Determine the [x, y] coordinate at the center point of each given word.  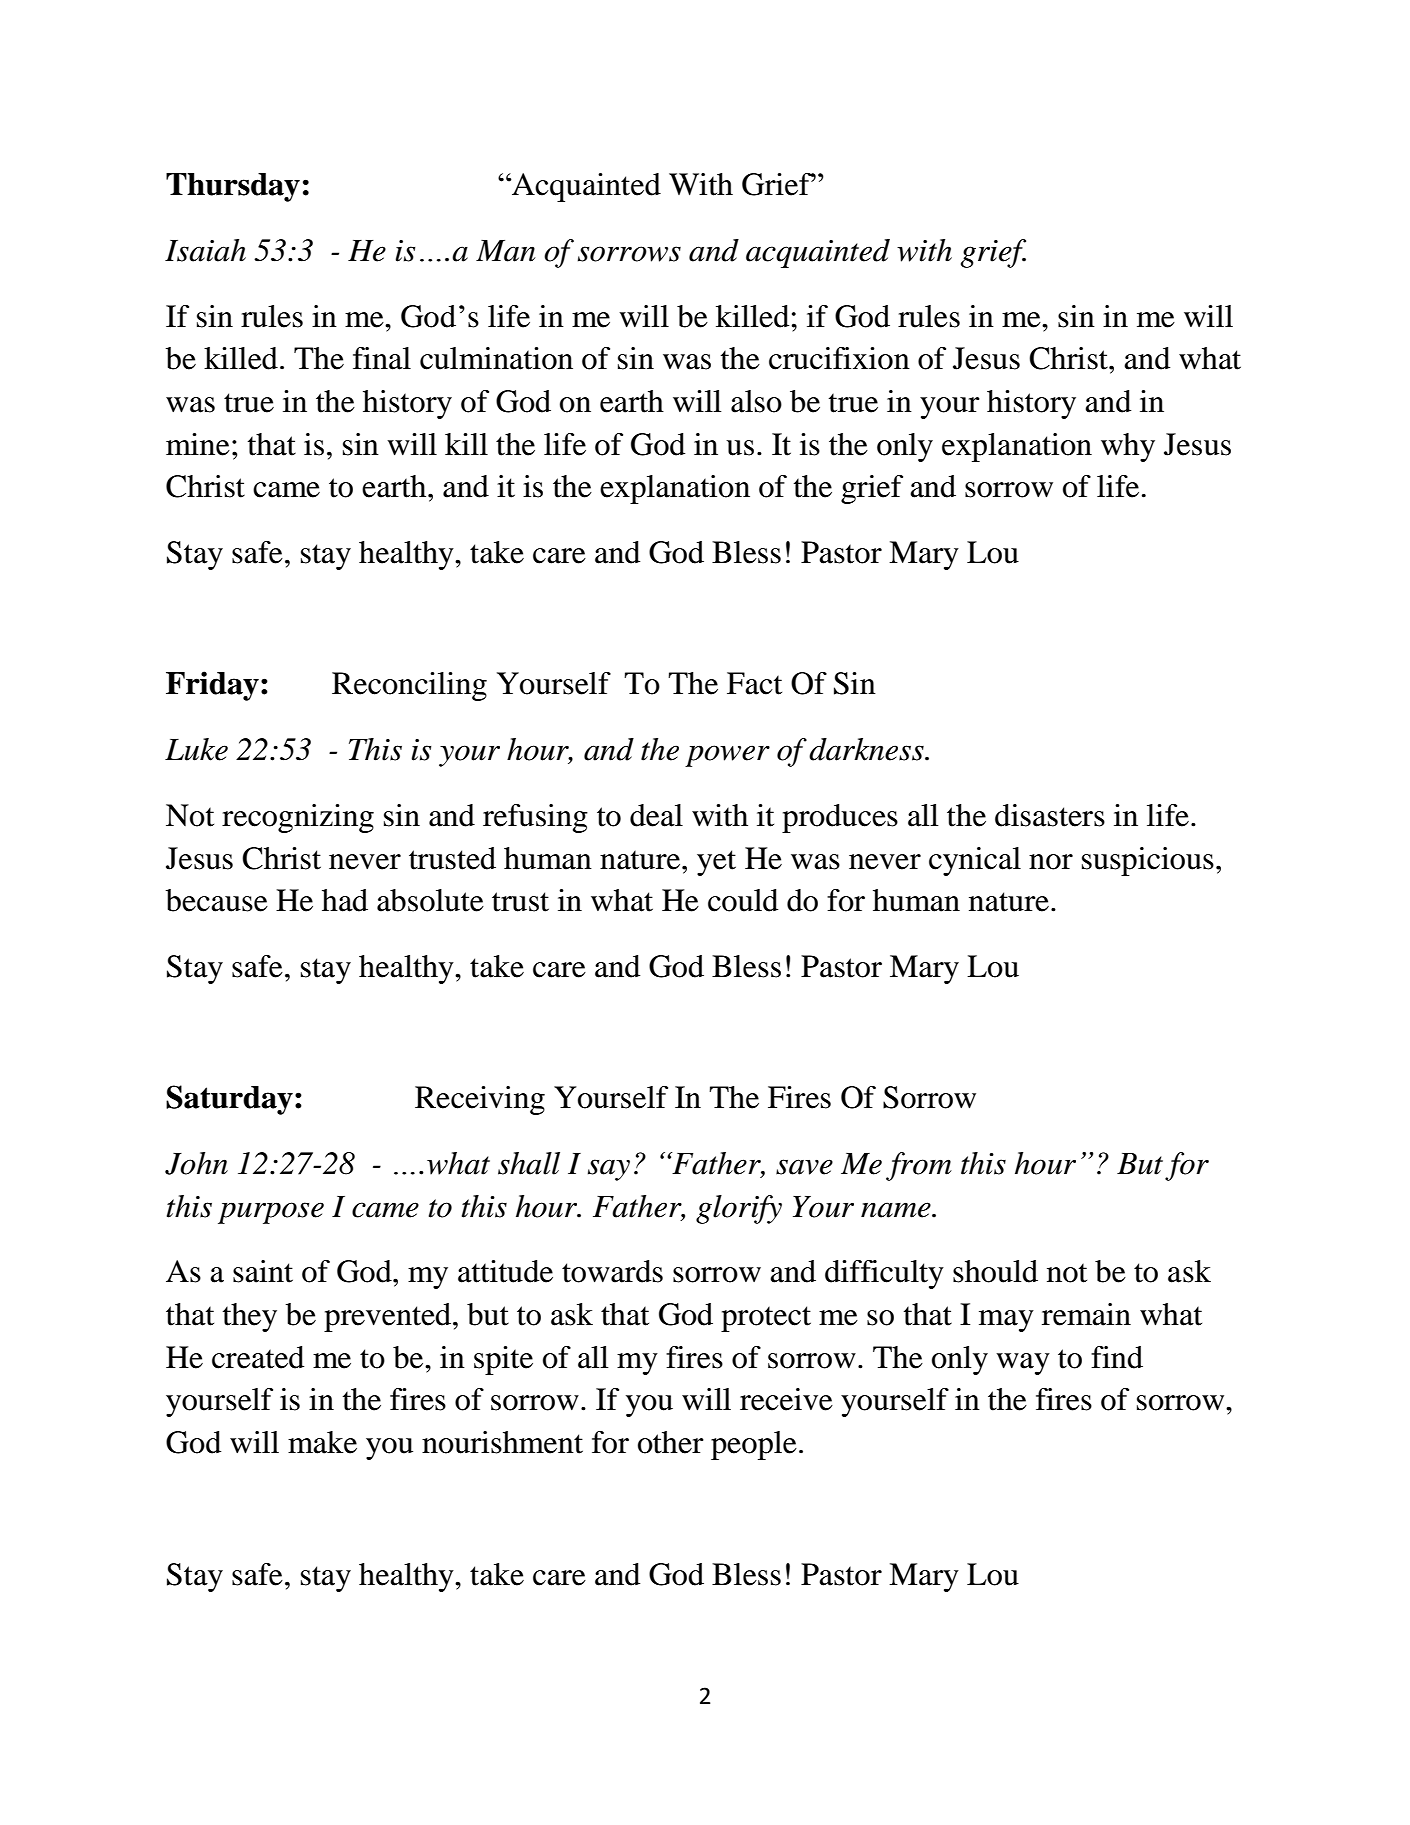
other [671, 1442]
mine [198, 444]
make [322, 1442]
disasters [1050, 815]
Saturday [229, 1100]
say [609, 1170]
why [1128, 447]
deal [656, 815]
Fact [754, 683]
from [919, 1166]
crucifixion [839, 358]
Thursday [233, 187]
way [1023, 1364]
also [756, 401]
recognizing [298, 818]
